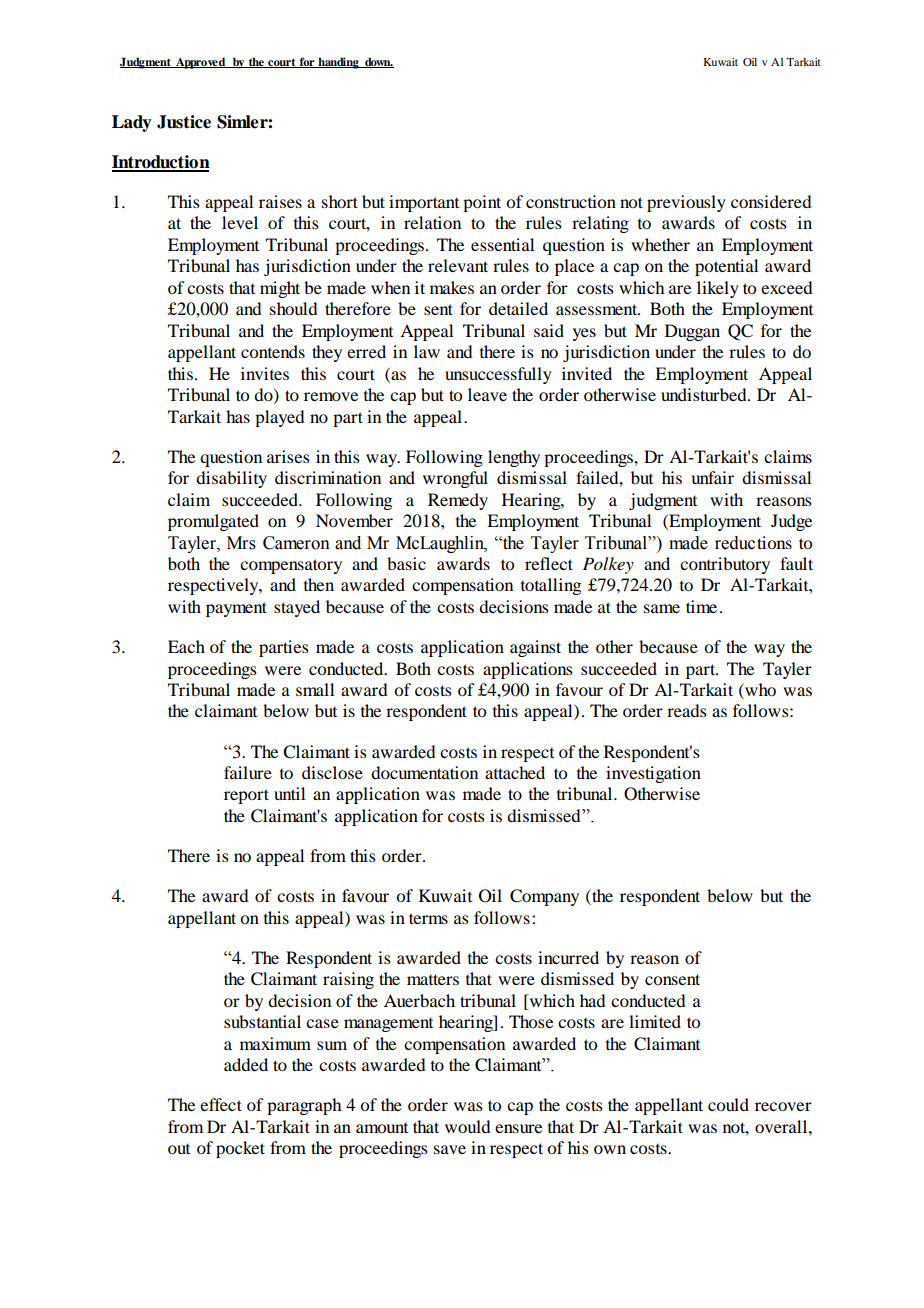 Image resolution: width=924 pixels, height=1308 pixels. Describe the element at coordinates (221, 1104) in the screenshot. I see `effect` at that location.
